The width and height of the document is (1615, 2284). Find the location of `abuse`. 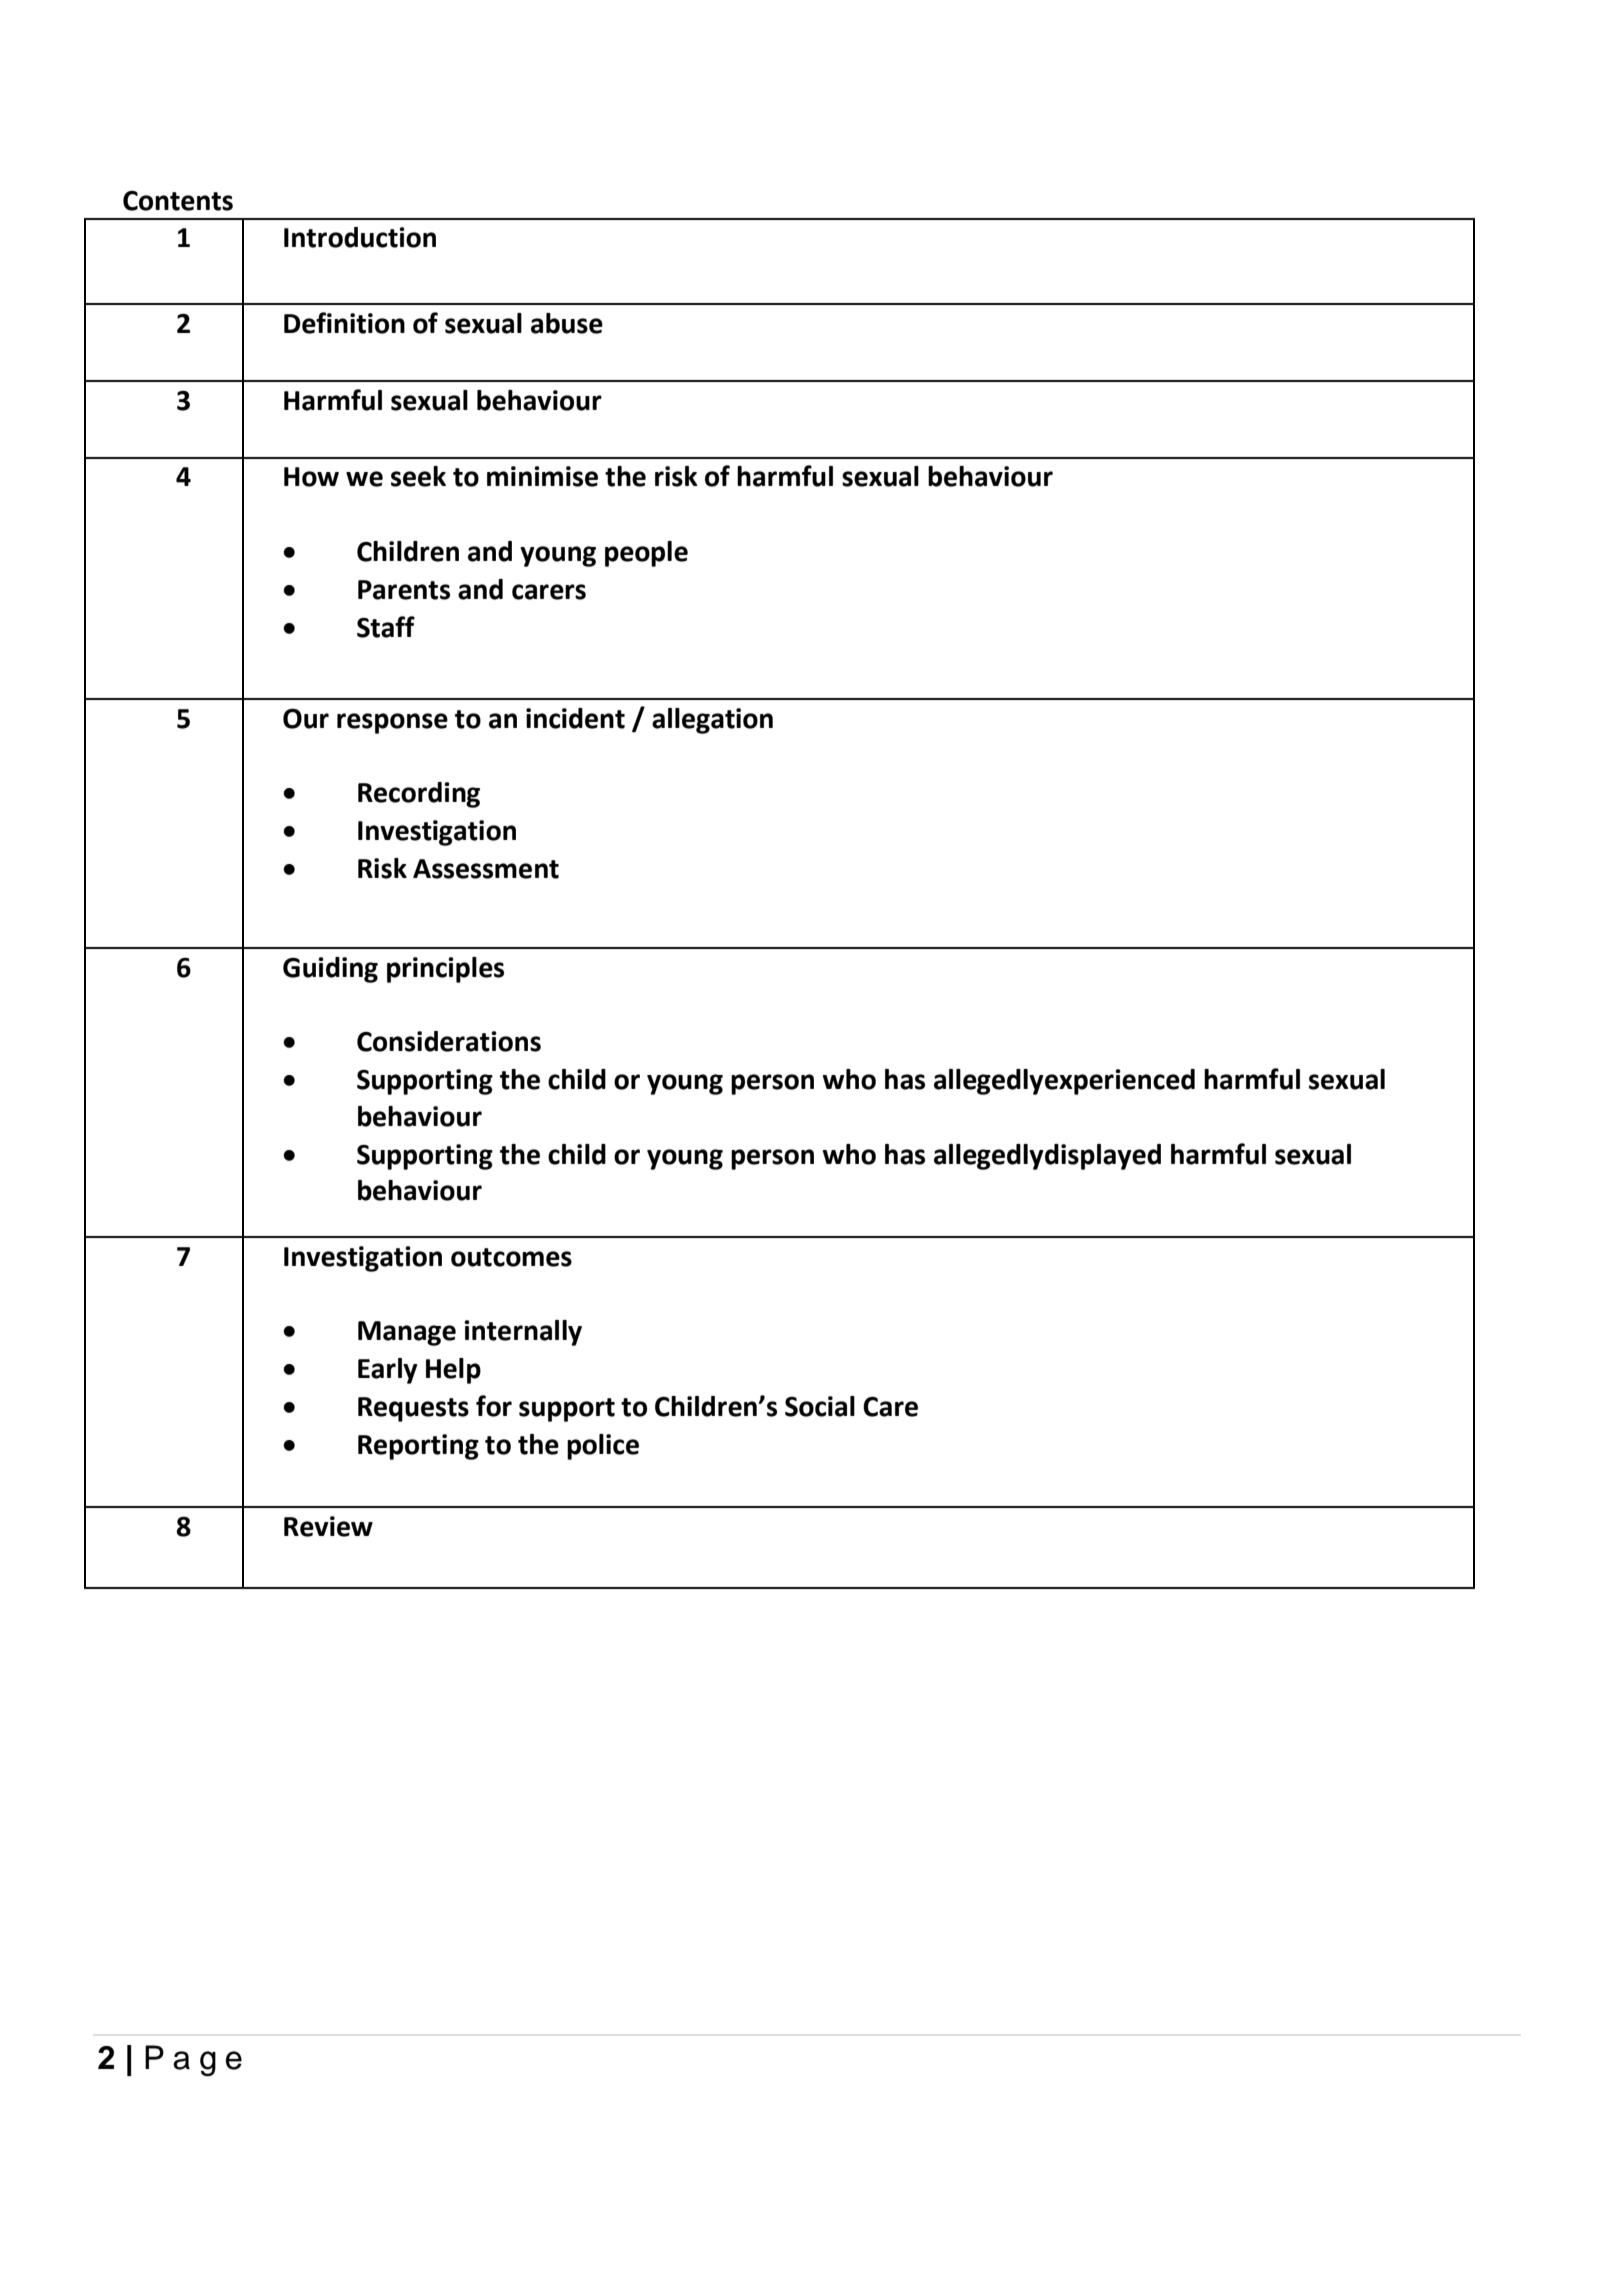

abuse is located at coordinates (567, 323).
